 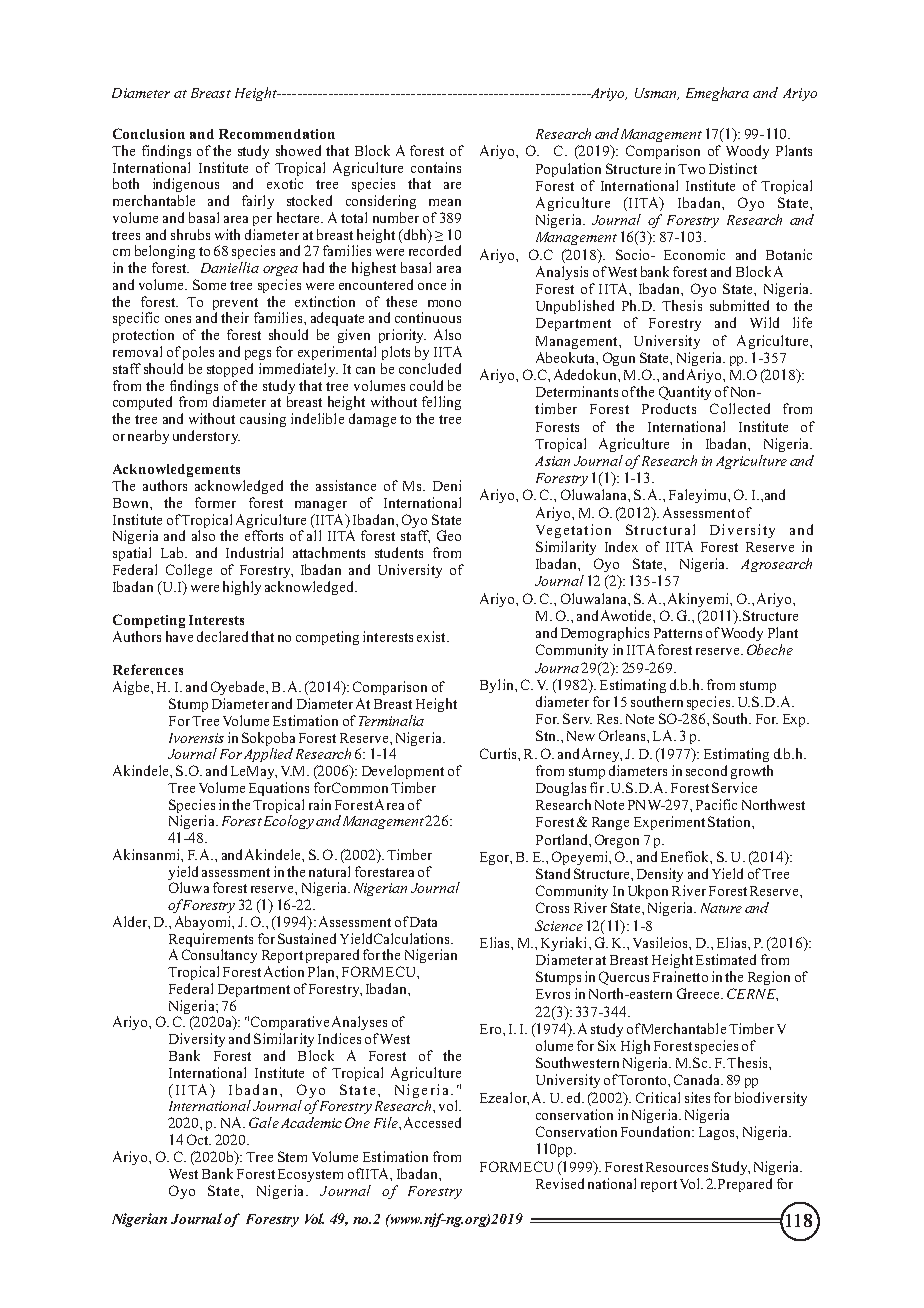 What do you see at coordinates (733, 168) in the screenshot?
I see `Distinct` at bounding box center [733, 168].
